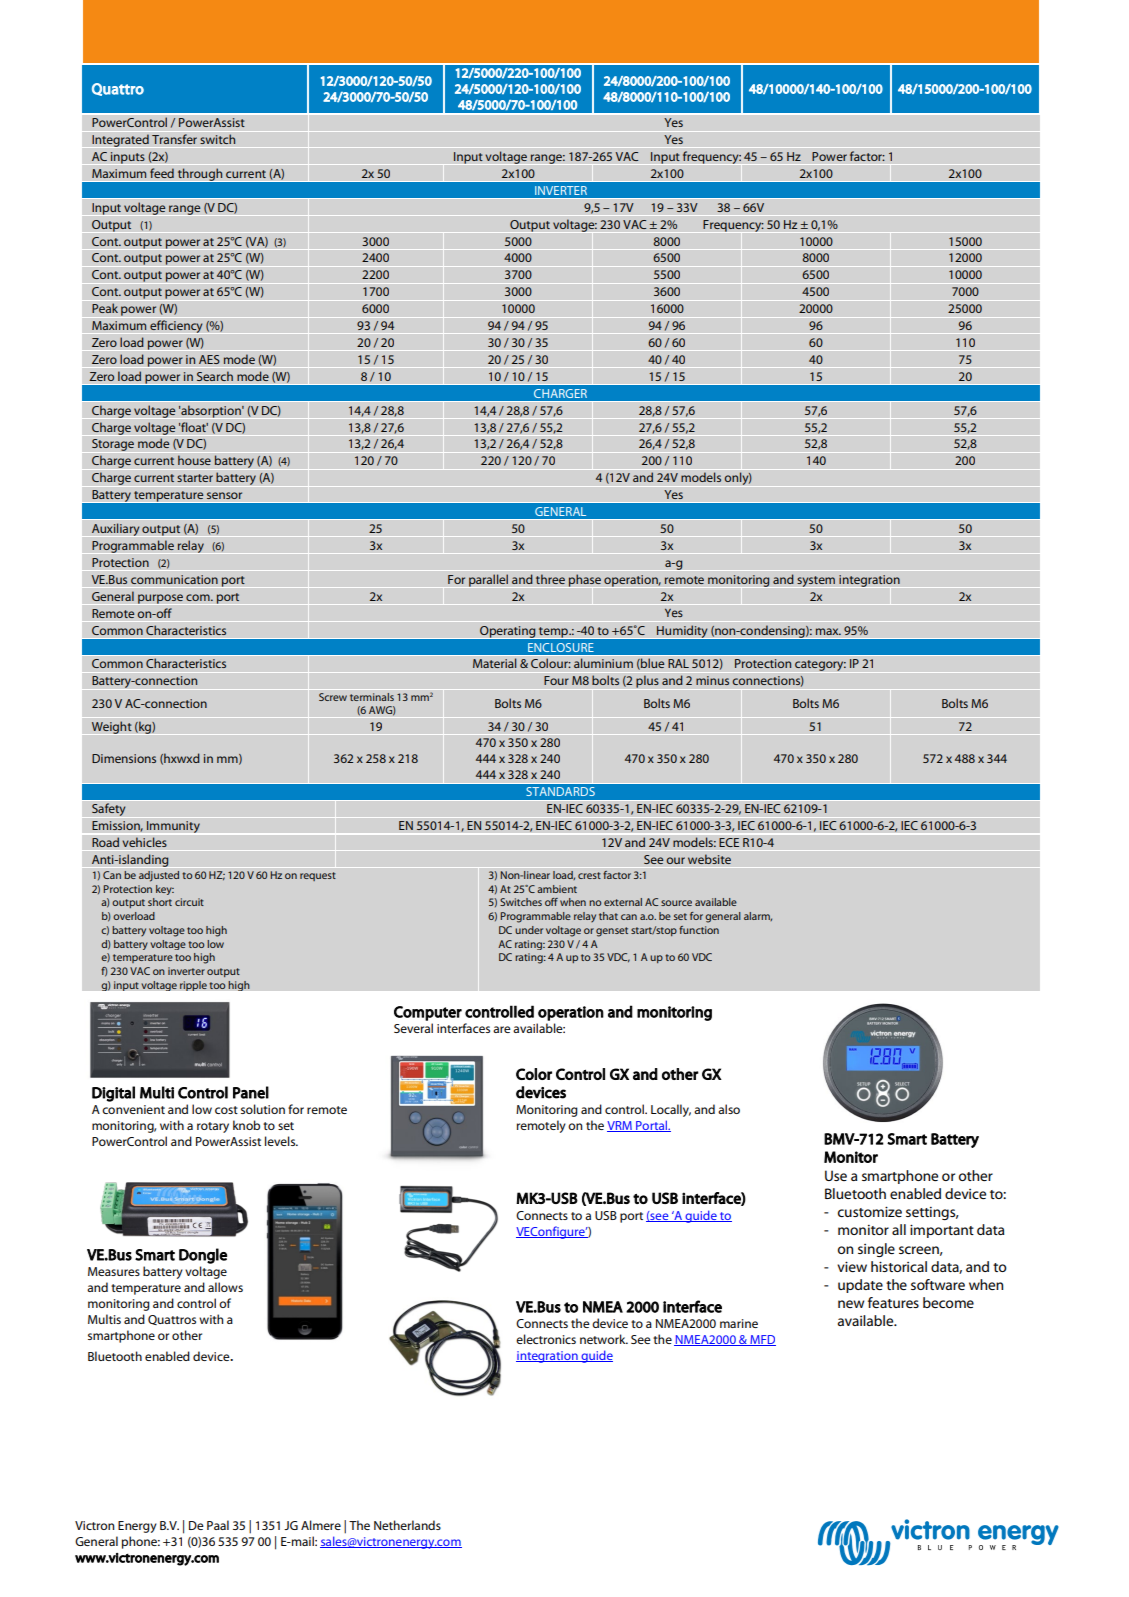  I want to click on Transfer, so click(174, 139).
